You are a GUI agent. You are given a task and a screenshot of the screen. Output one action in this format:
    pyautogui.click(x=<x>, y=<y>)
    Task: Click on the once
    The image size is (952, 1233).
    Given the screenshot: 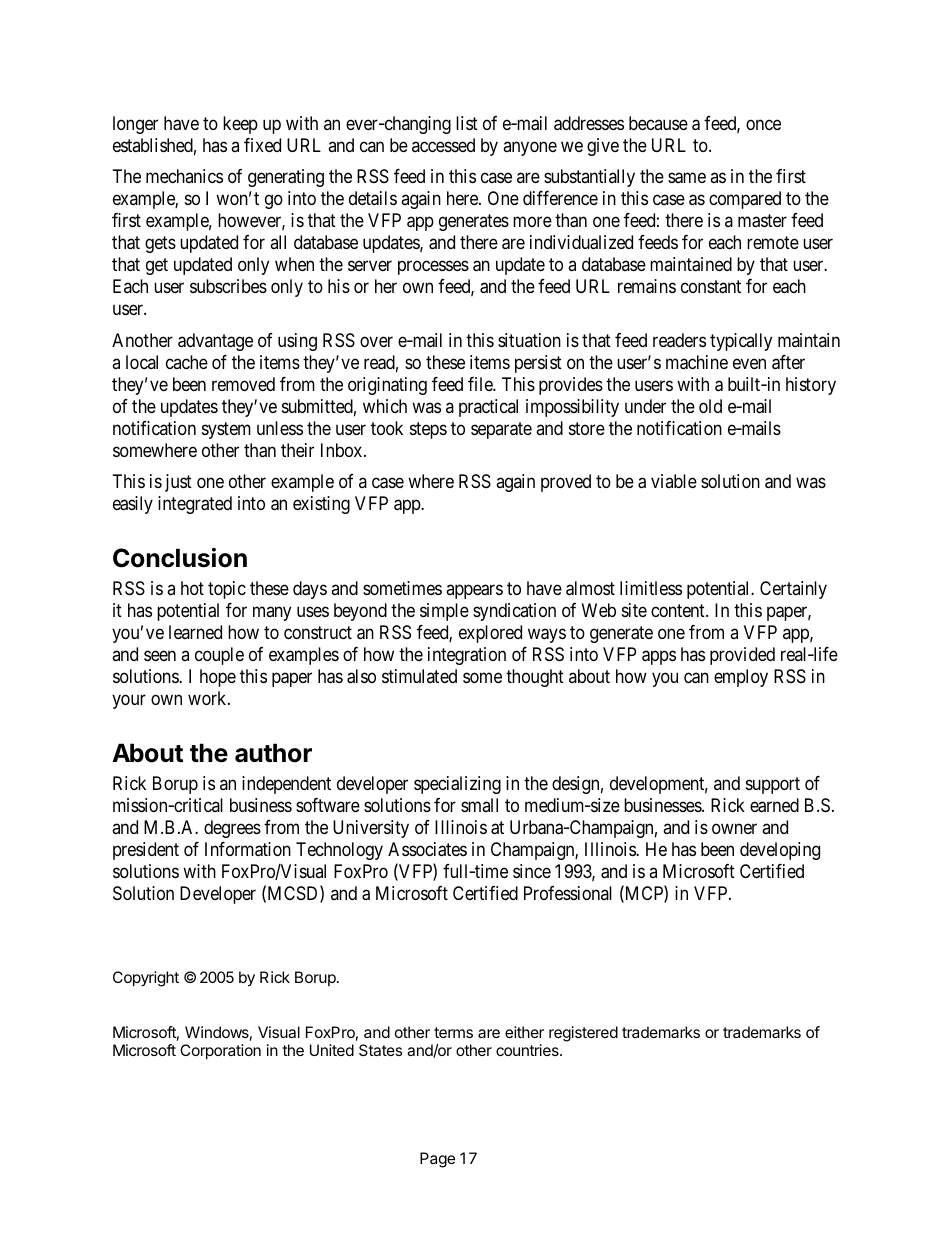 What is the action you would take?
    pyautogui.click(x=763, y=124)
